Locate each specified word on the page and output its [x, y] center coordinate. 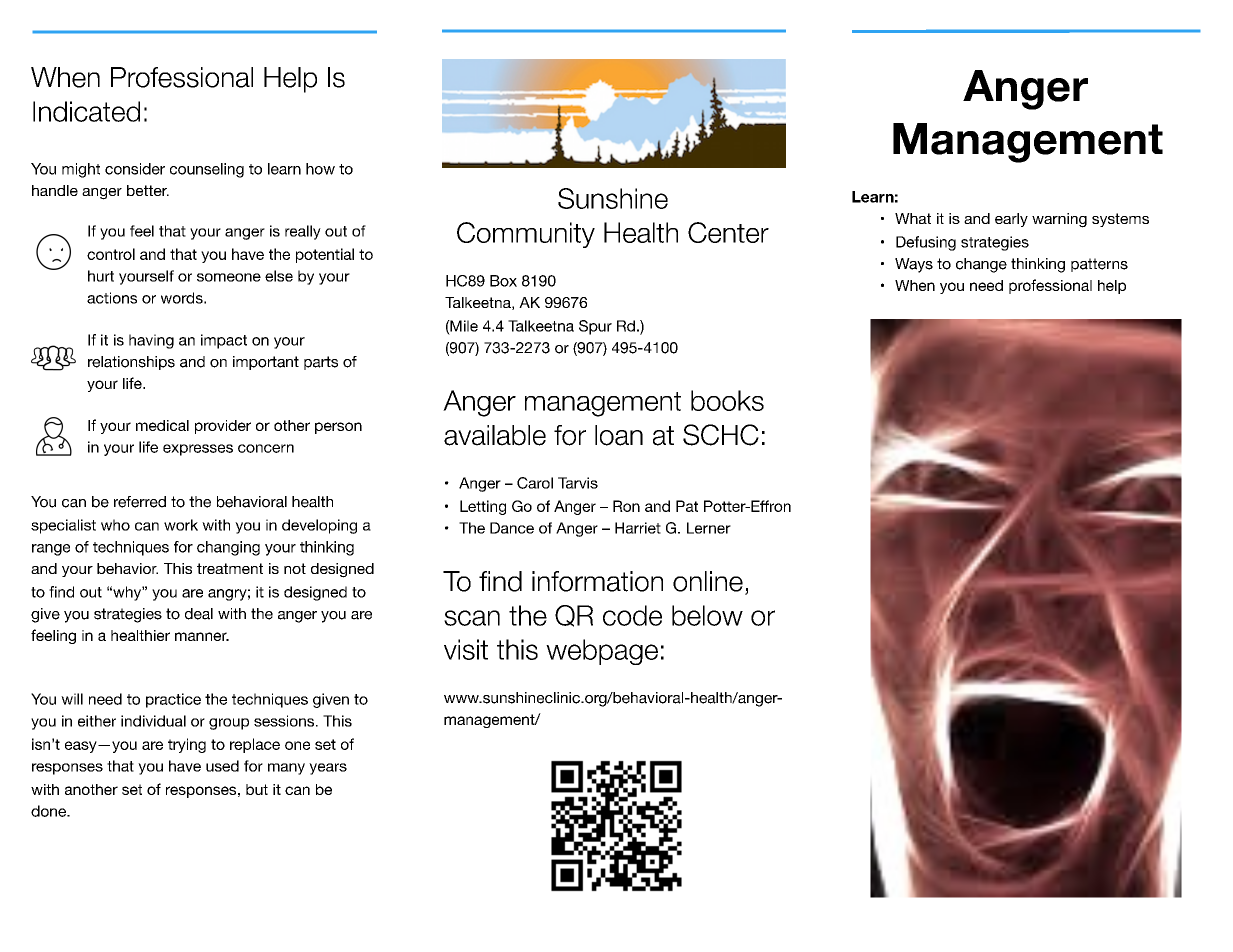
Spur [595, 327]
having [151, 341]
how [320, 169]
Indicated [86, 111]
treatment [230, 568]
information [597, 581]
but [257, 789]
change [981, 265]
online [708, 581]
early [1011, 220]
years [328, 769]
